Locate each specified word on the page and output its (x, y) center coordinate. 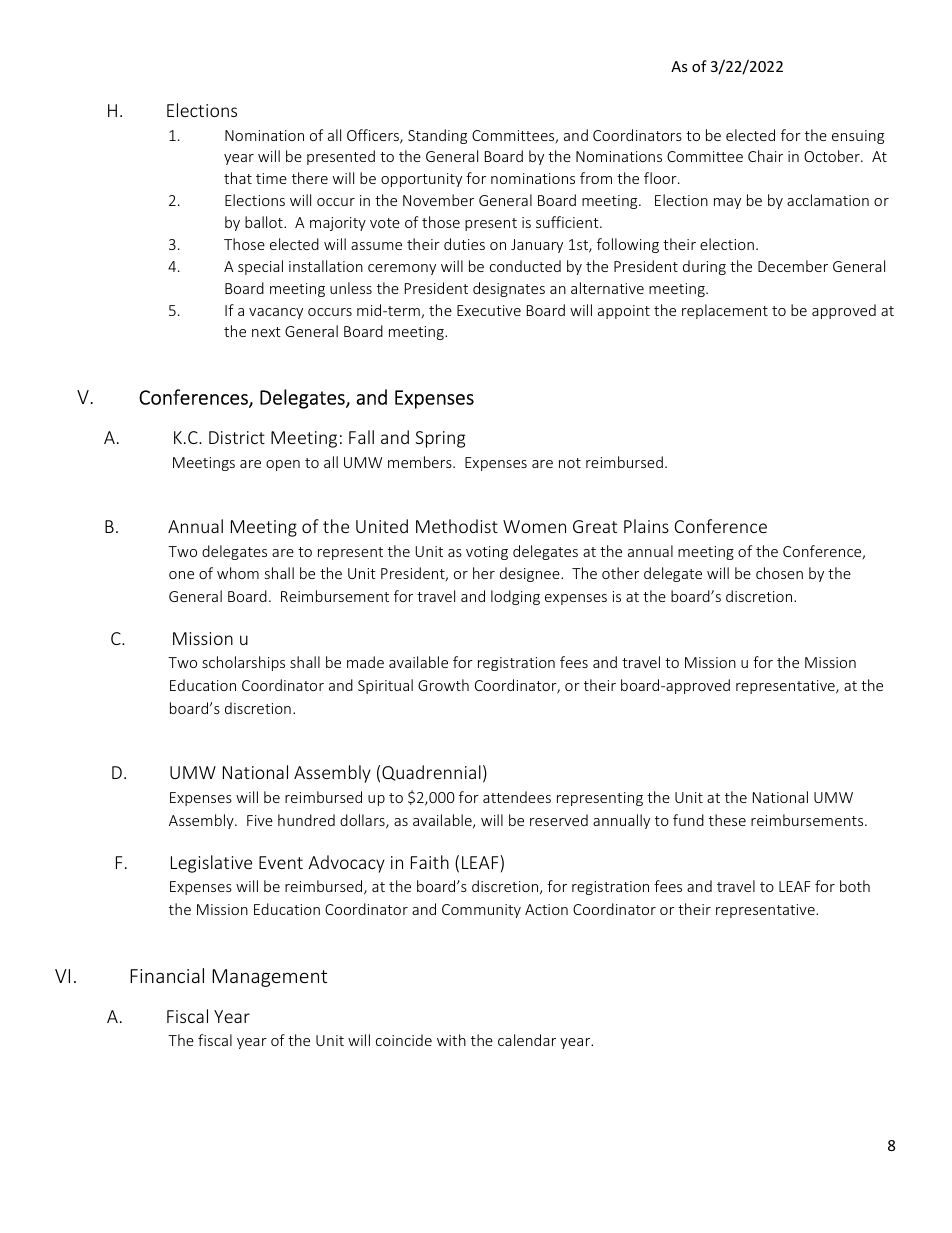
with (451, 1040)
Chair (765, 156)
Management (269, 978)
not (570, 463)
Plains (646, 526)
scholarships (243, 663)
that (238, 178)
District (237, 437)
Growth (443, 685)
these (727, 820)
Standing (437, 136)
